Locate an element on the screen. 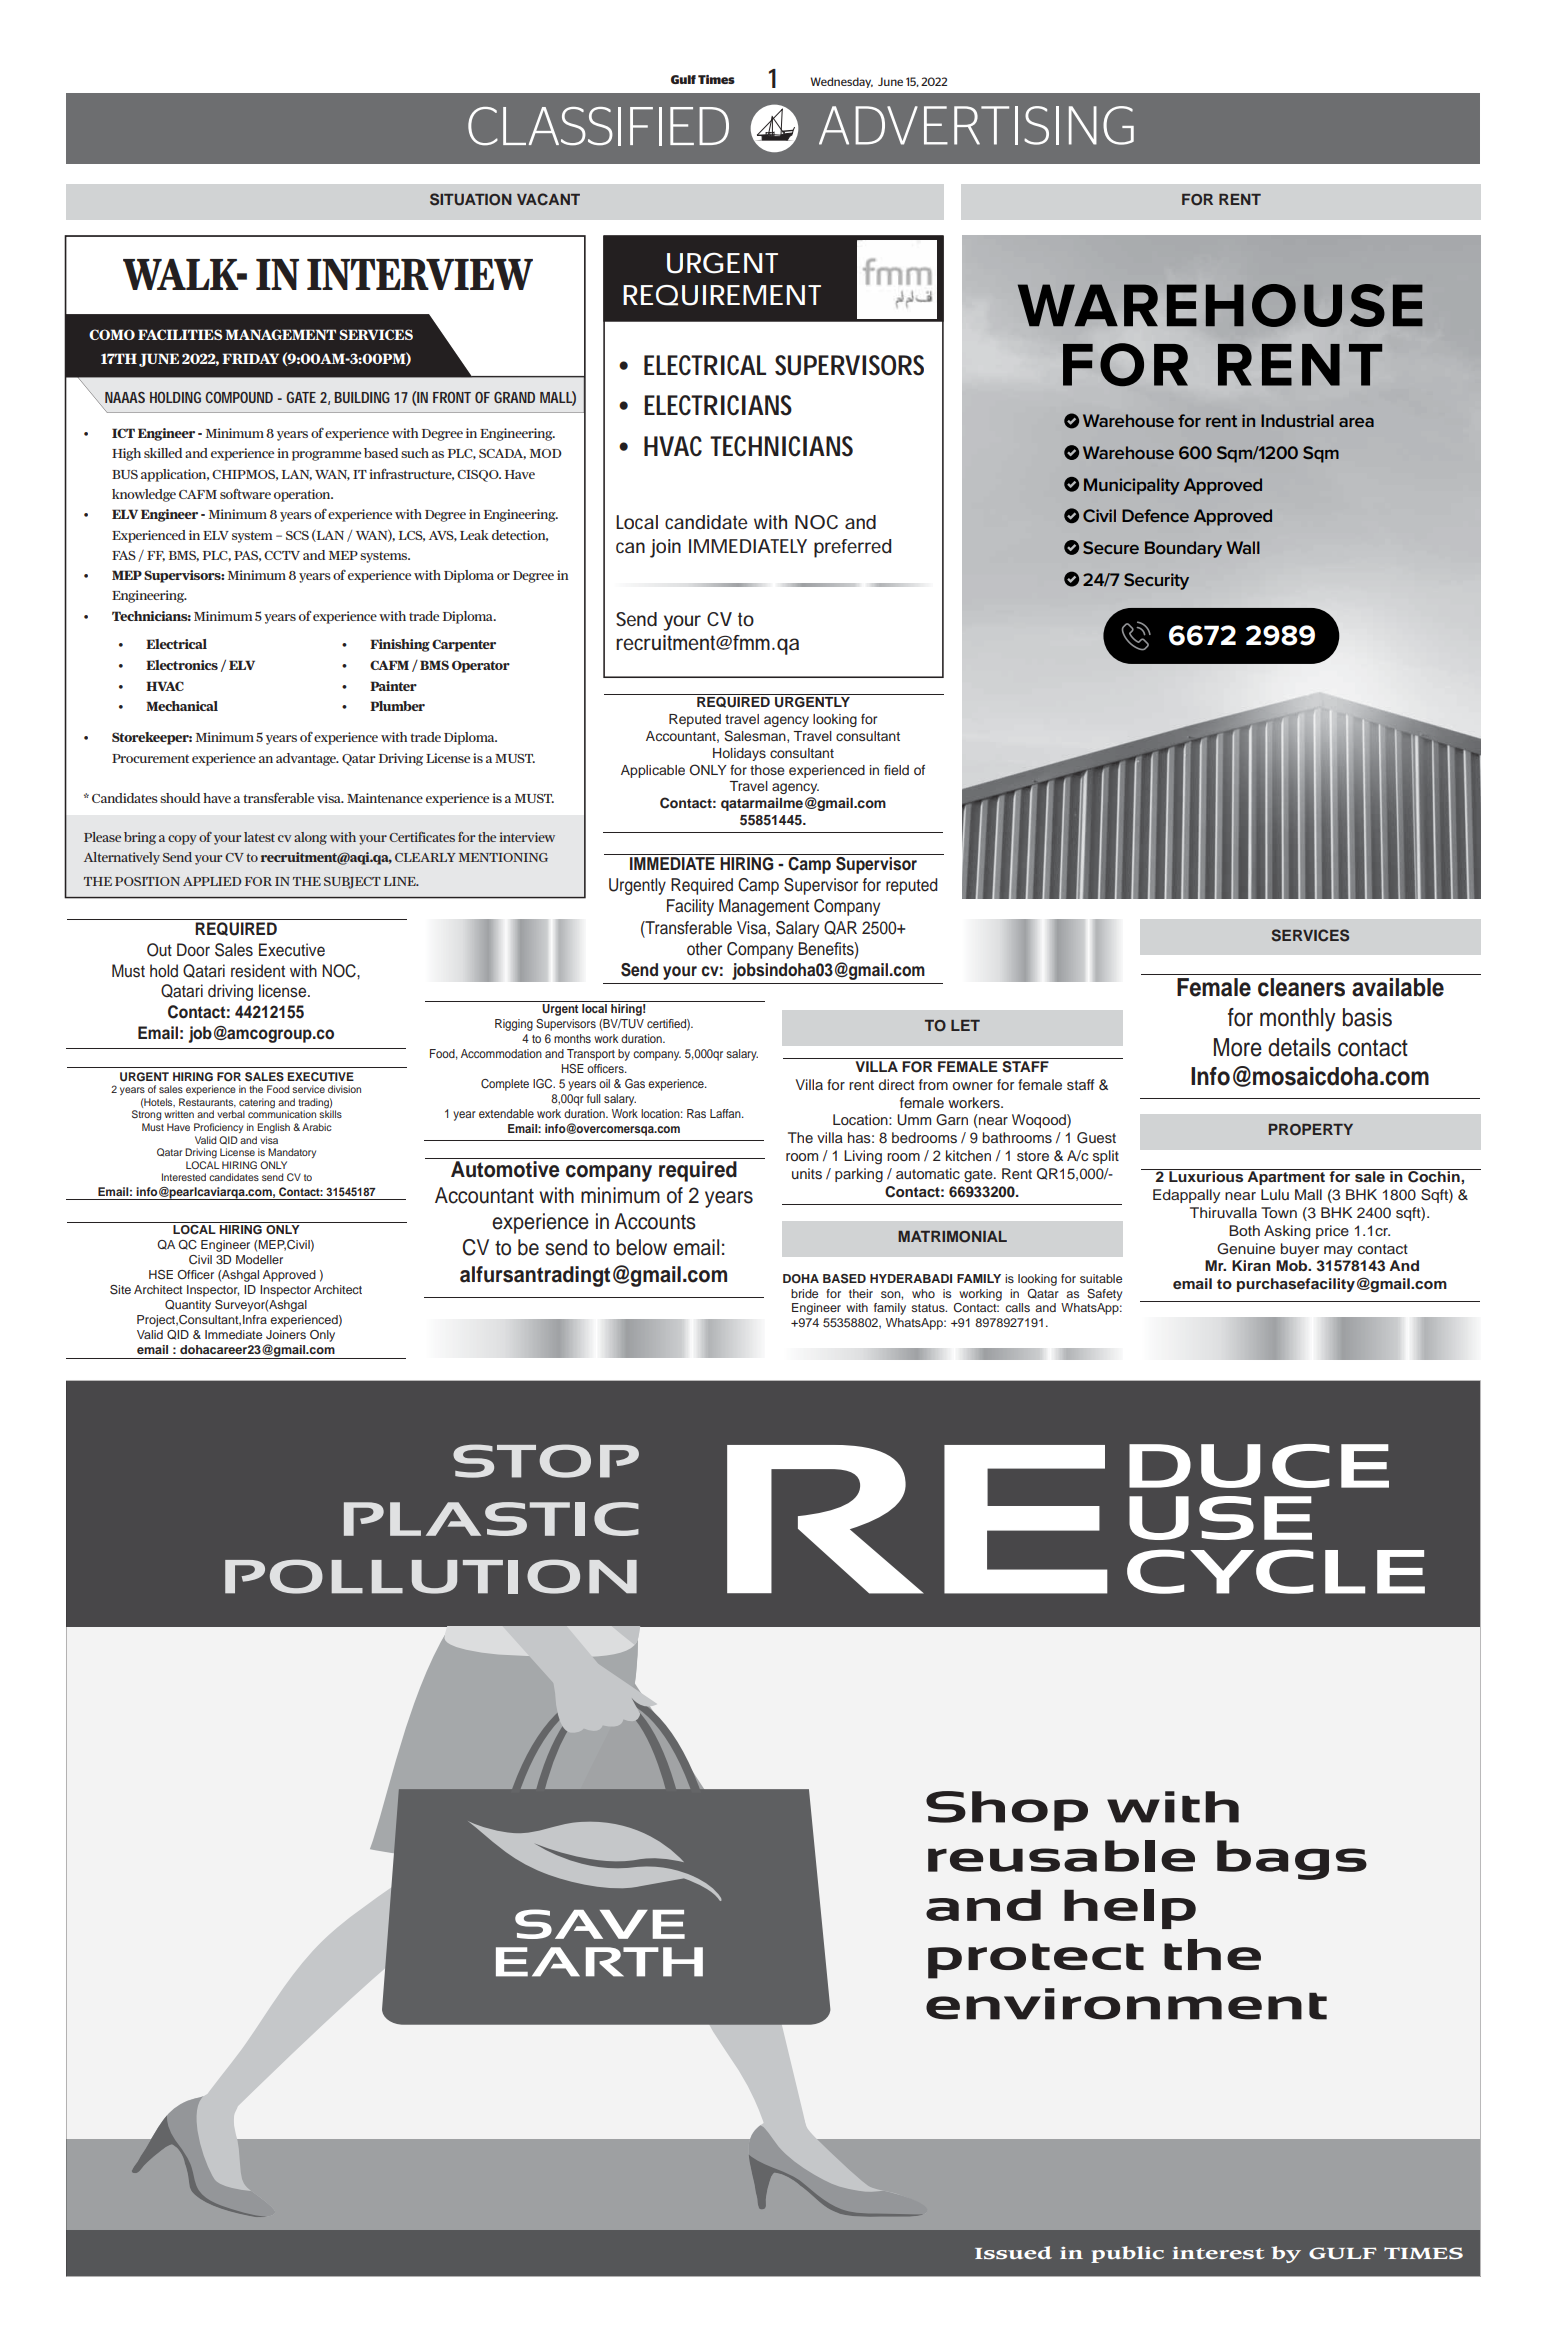 The image size is (1547, 2343). Issued is located at coordinates (1013, 2252).
